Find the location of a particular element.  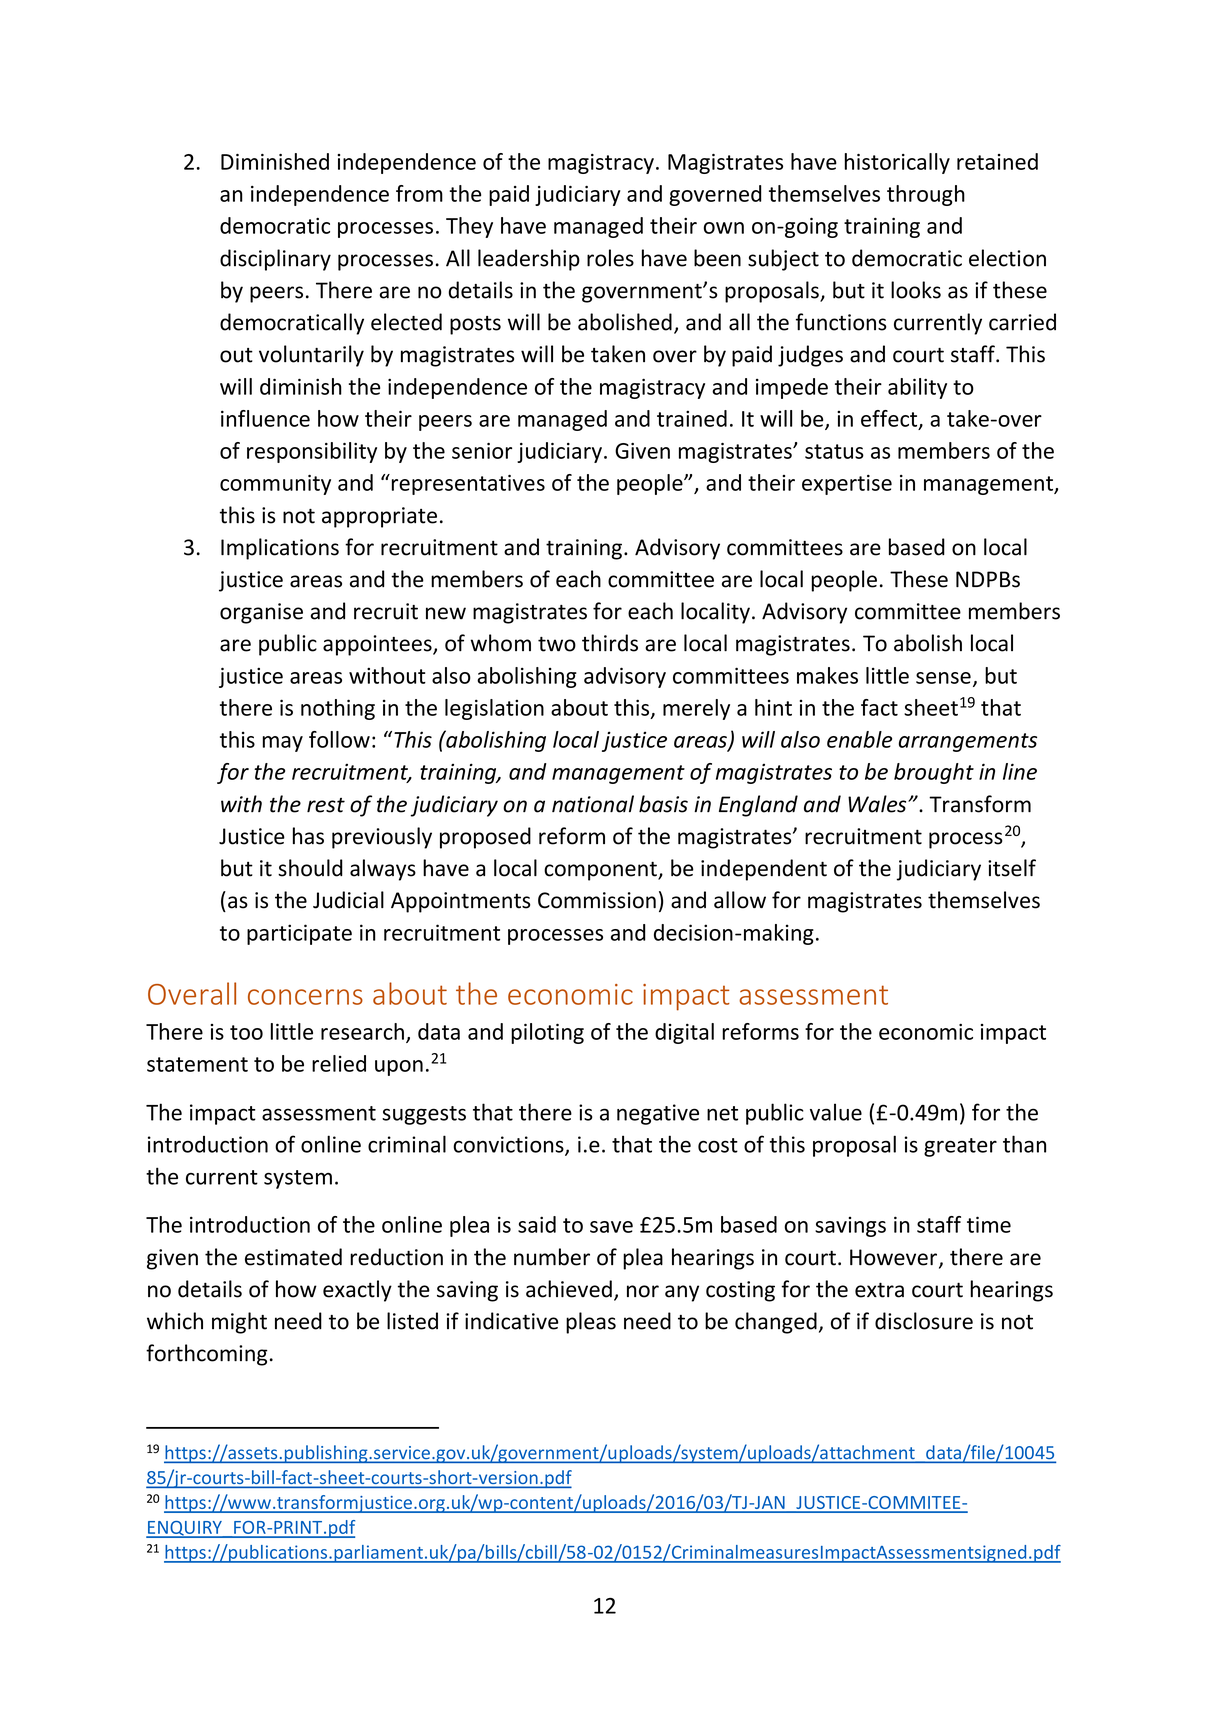

piloting is located at coordinates (547, 1033).
